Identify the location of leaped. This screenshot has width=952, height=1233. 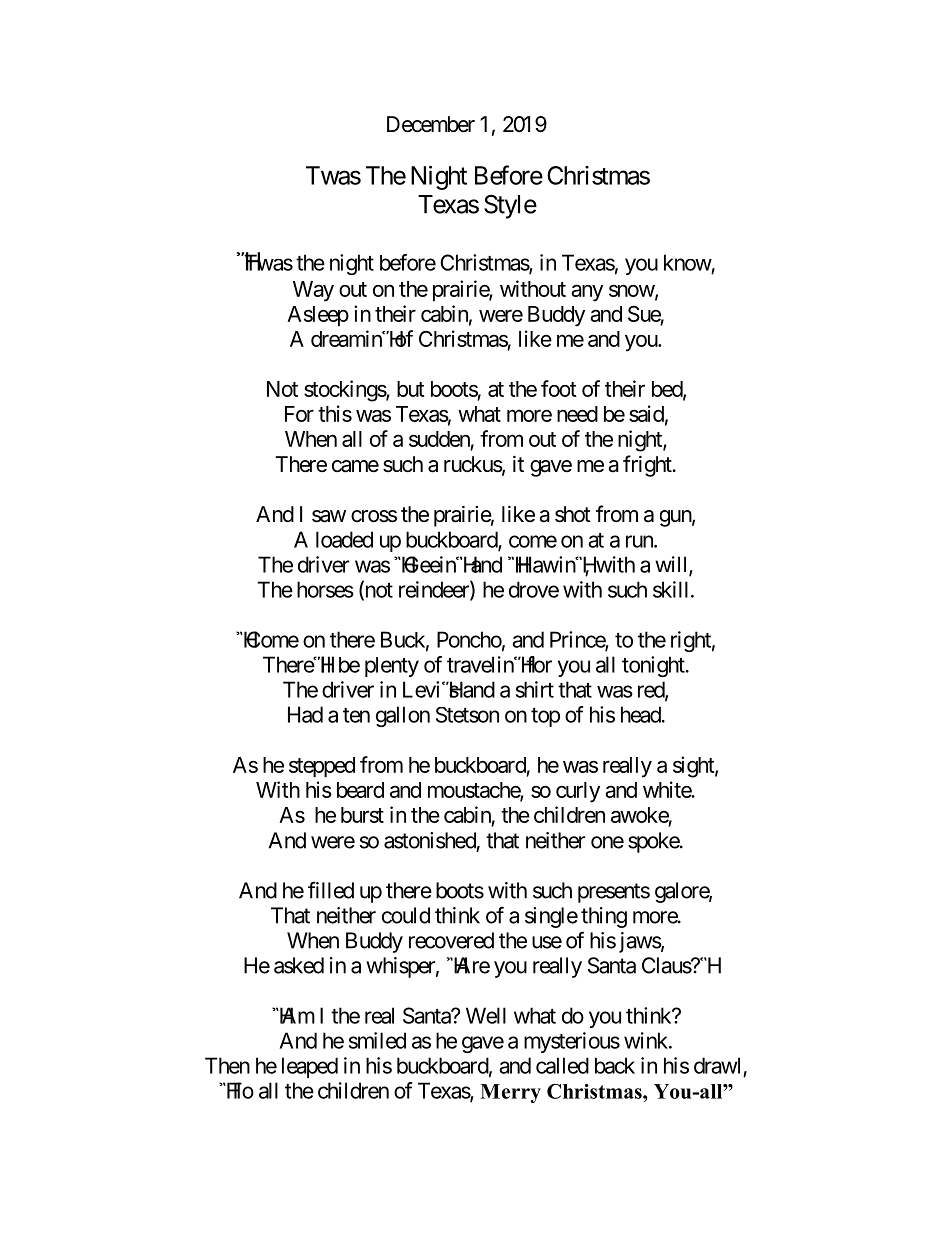
(310, 1067).
